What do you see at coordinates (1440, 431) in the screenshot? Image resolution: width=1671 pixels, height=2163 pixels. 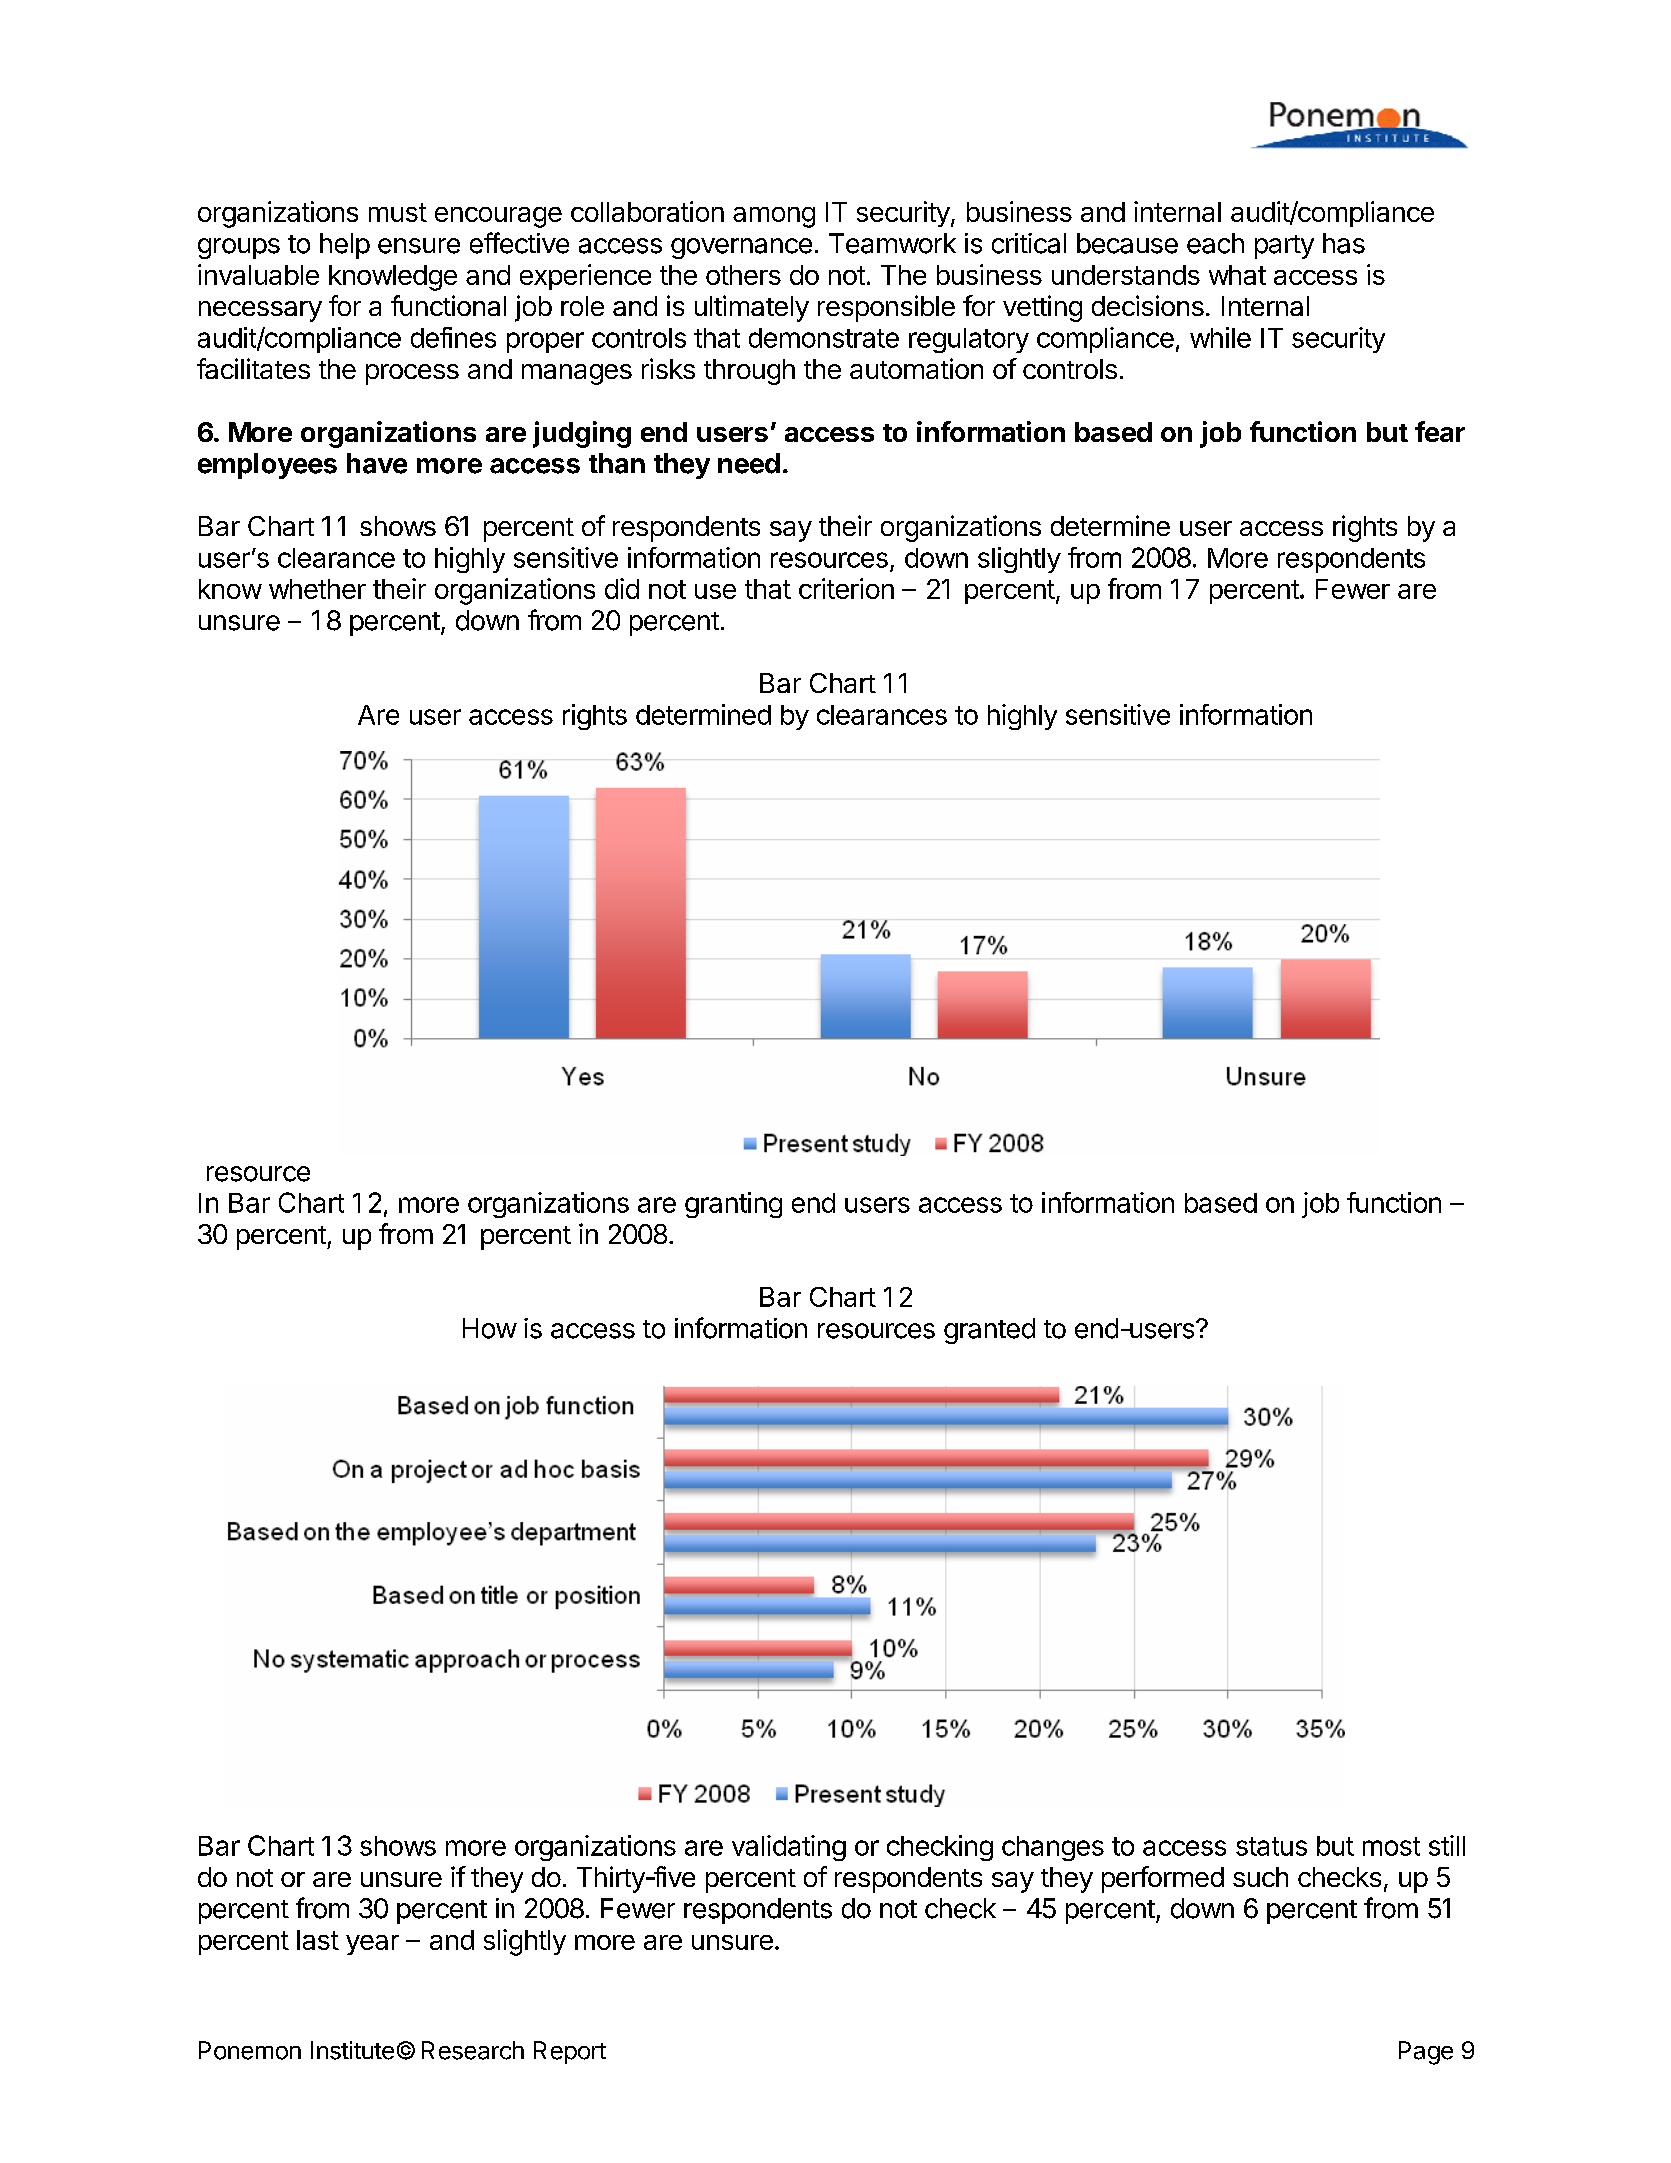 I see `fear` at bounding box center [1440, 431].
